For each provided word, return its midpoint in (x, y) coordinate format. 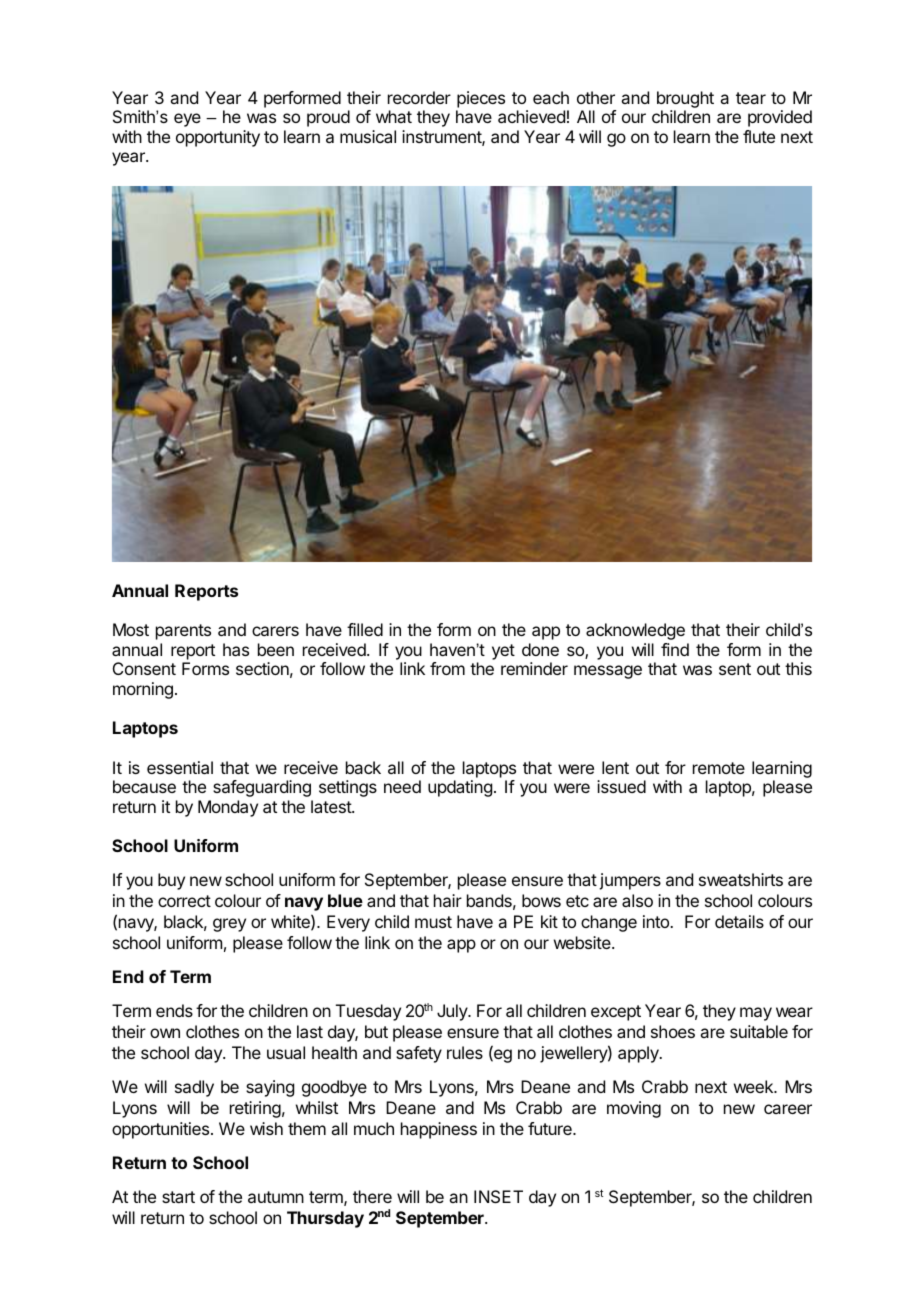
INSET (498, 1196)
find (675, 649)
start (178, 1197)
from (447, 668)
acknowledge (635, 631)
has (236, 649)
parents (183, 632)
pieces (481, 99)
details (739, 921)
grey (229, 925)
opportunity (218, 138)
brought (685, 99)
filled (365, 629)
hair (448, 900)
